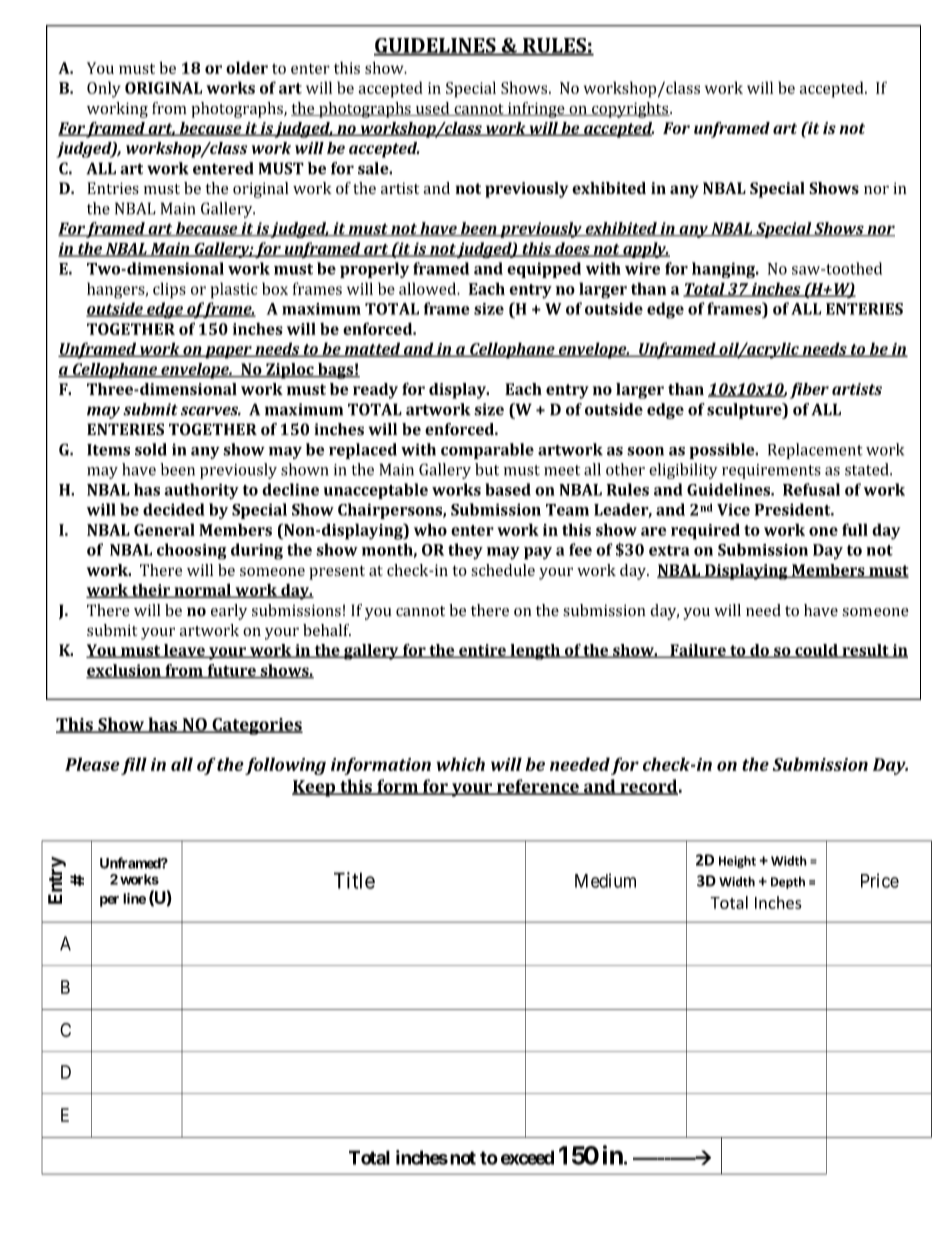 This screenshot has width=952, height=1233. I want to click on Depth, so click(788, 883).
